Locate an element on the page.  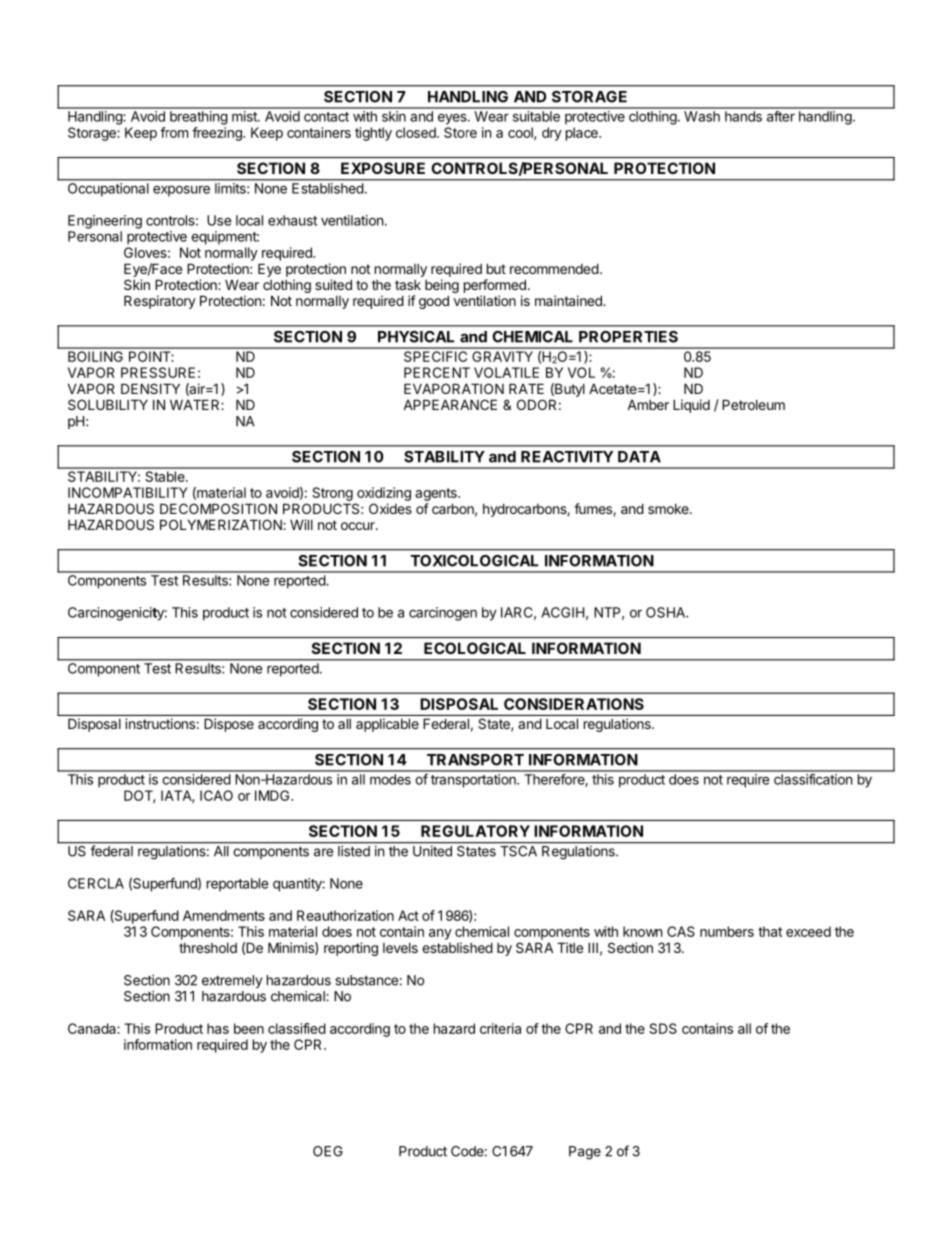
Store is located at coordinates (460, 132).
